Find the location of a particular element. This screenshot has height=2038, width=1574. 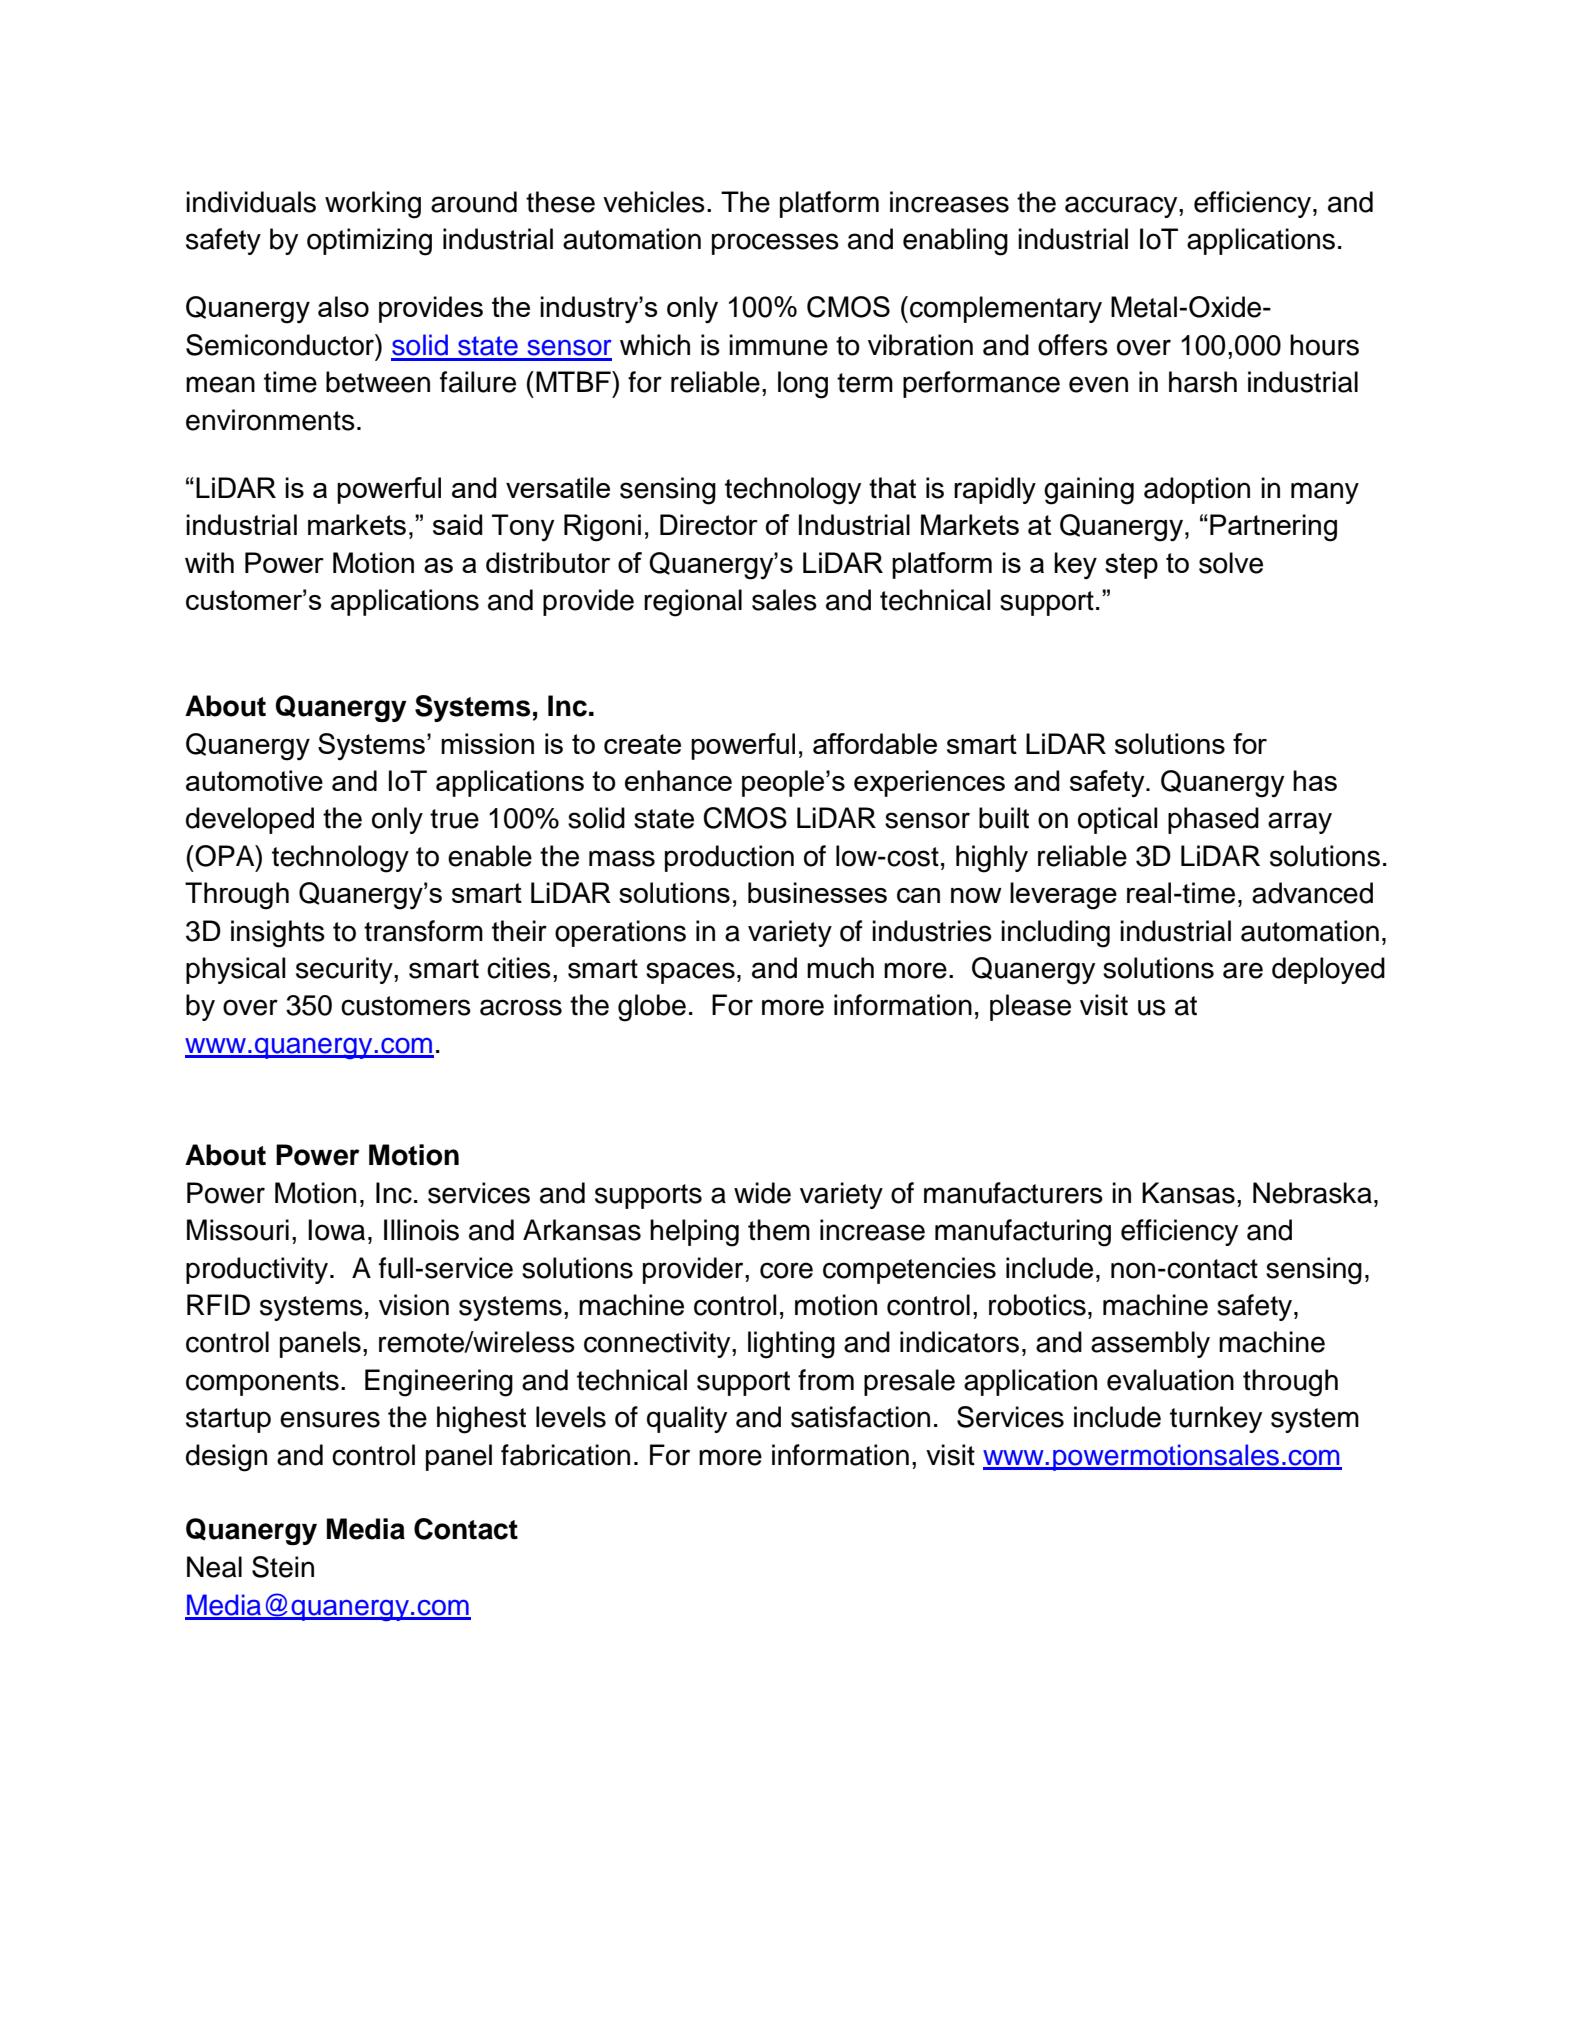

accuracy is located at coordinates (1122, 207).
